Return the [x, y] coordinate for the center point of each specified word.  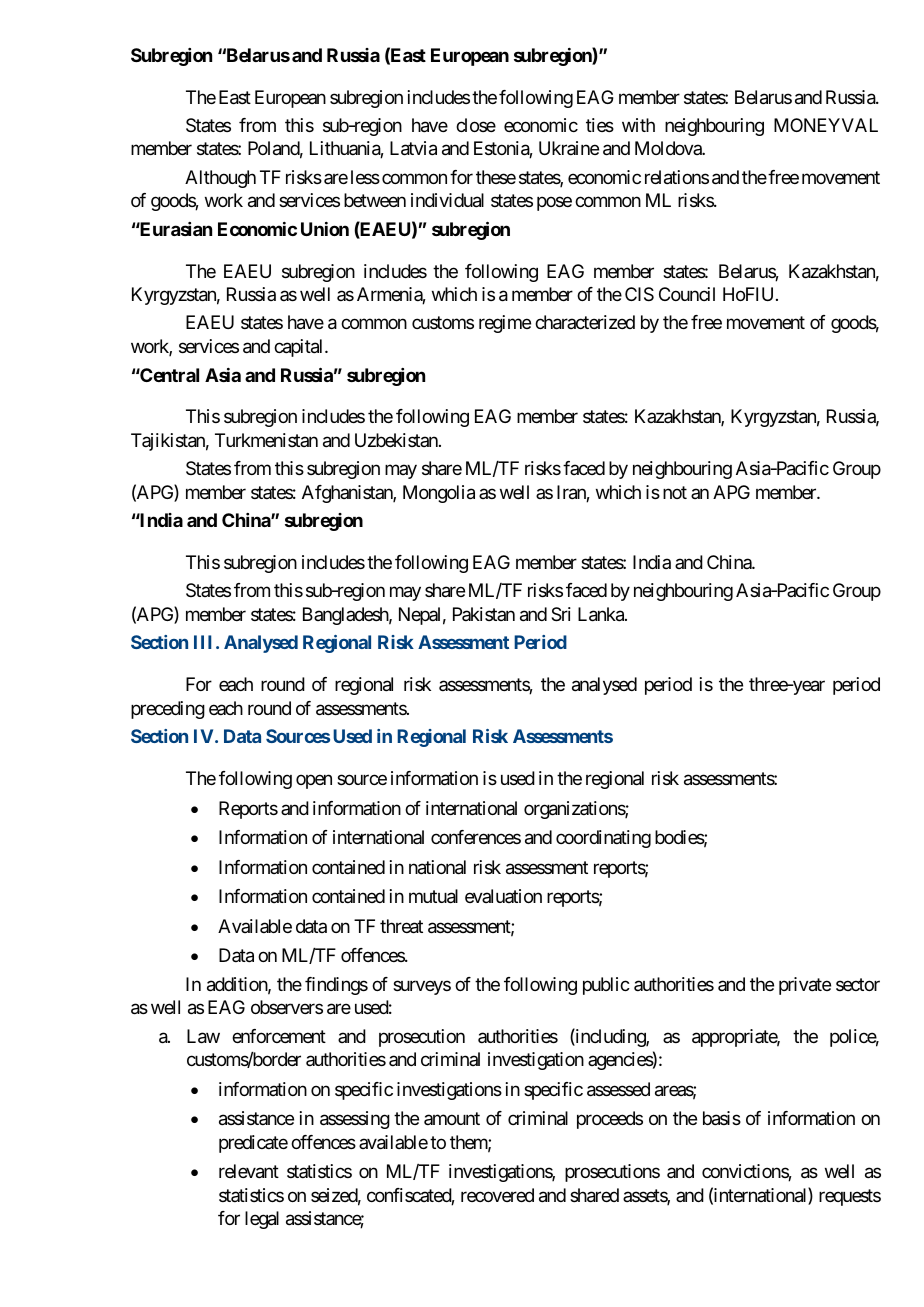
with [638, 125]
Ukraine [569, 148]
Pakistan [484, 614]
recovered [497, 1195]
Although [220, 179]
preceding [168, 710]
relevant [249, 1171]
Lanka [602, 614]
